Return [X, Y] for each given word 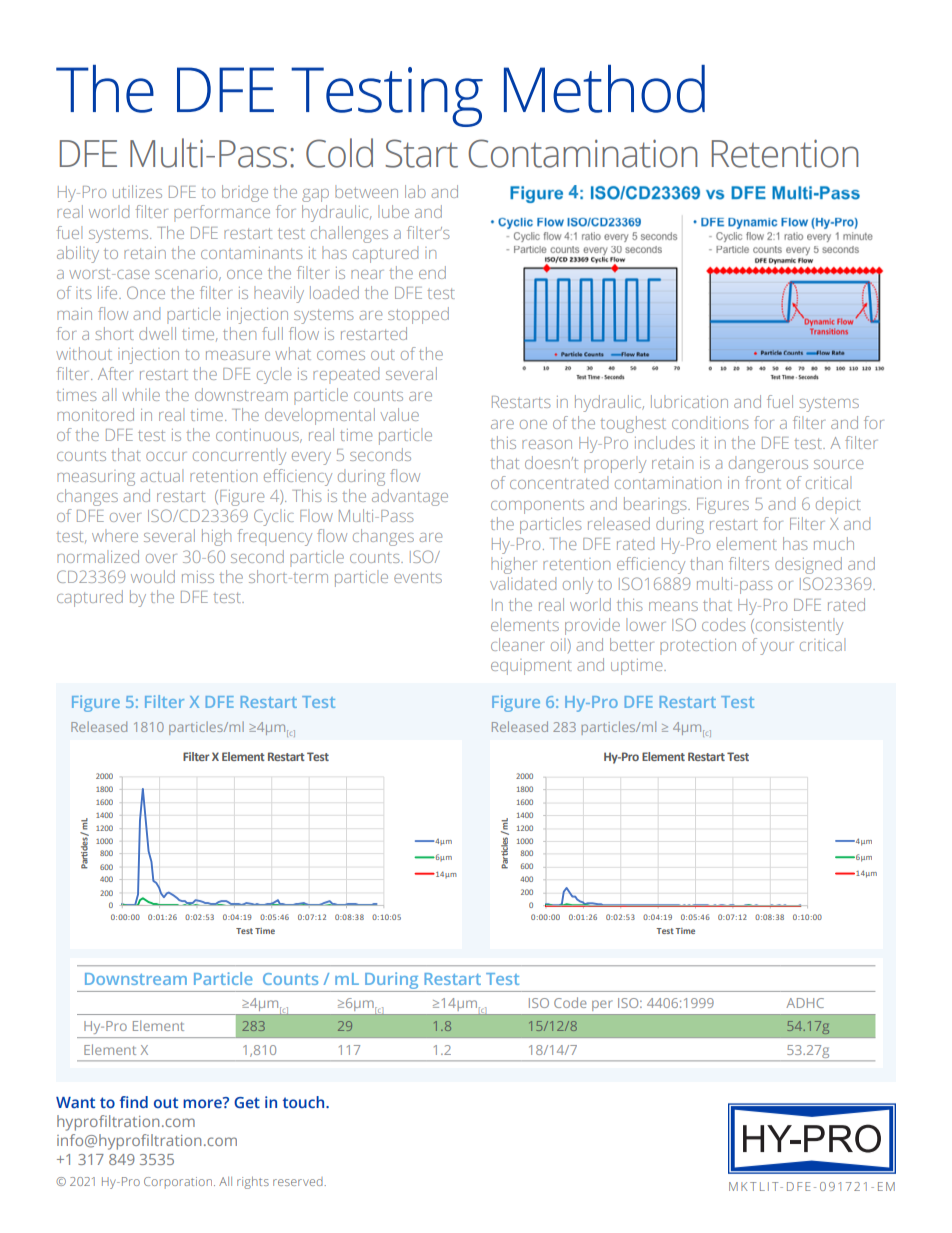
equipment [531, 667]
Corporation [179, 1183]
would [153, 576]
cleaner [517, 644]
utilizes [137, 191]
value [399, 414]
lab [415, 191]
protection [698, 647]
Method [604, 89]
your [777, 648]
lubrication [689, 401]
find [133, 1102]
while [141, 394]
